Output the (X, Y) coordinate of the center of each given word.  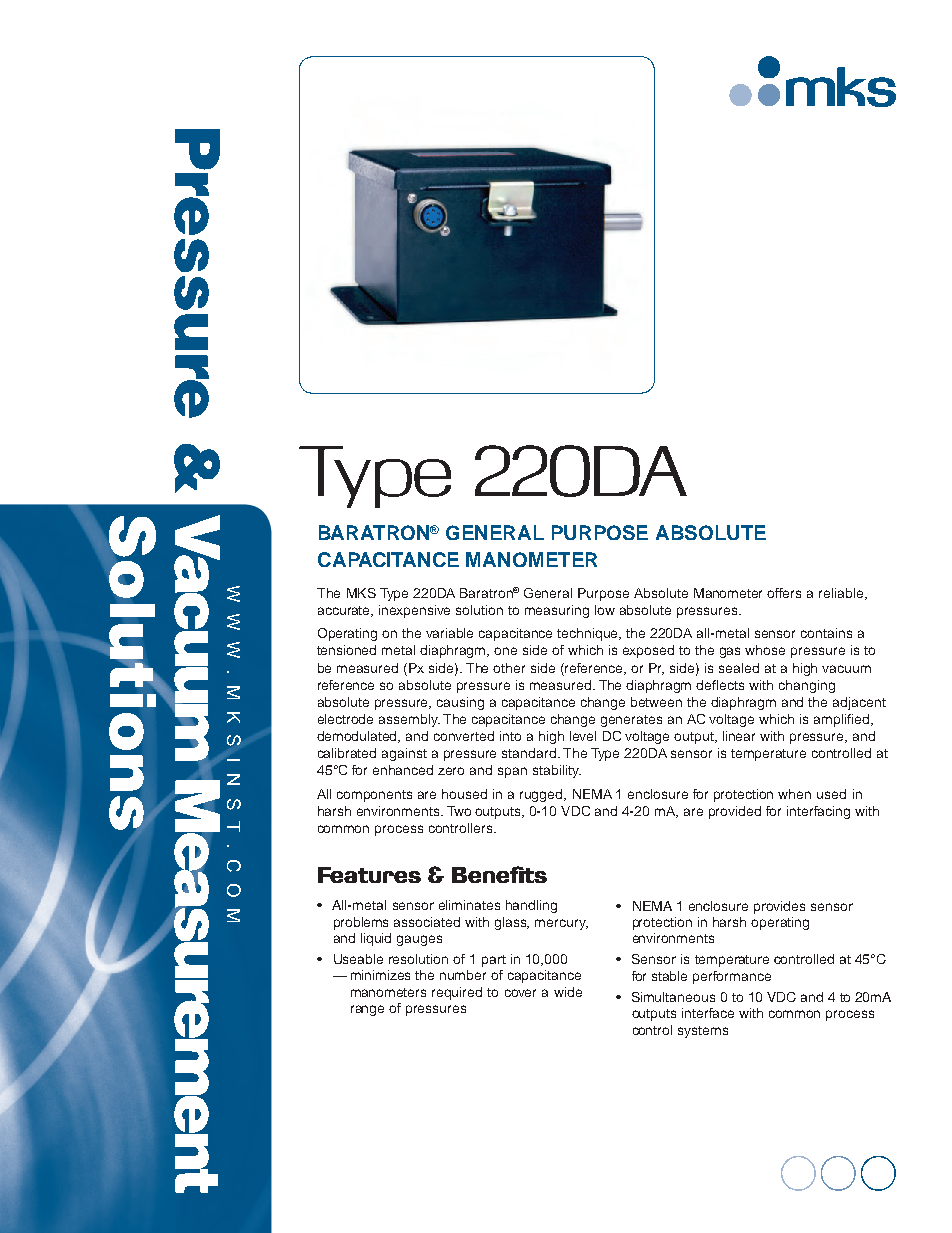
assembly (409, 720)
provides (779, 907)
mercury (561, 924)
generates (631, 721)
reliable (842, 594)
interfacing (818, 812)
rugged (542, 795)
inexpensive (414, 611)
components (374, 796)
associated (427, 922)
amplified (843, 720)
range (367, 1010)
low (605, 610)
